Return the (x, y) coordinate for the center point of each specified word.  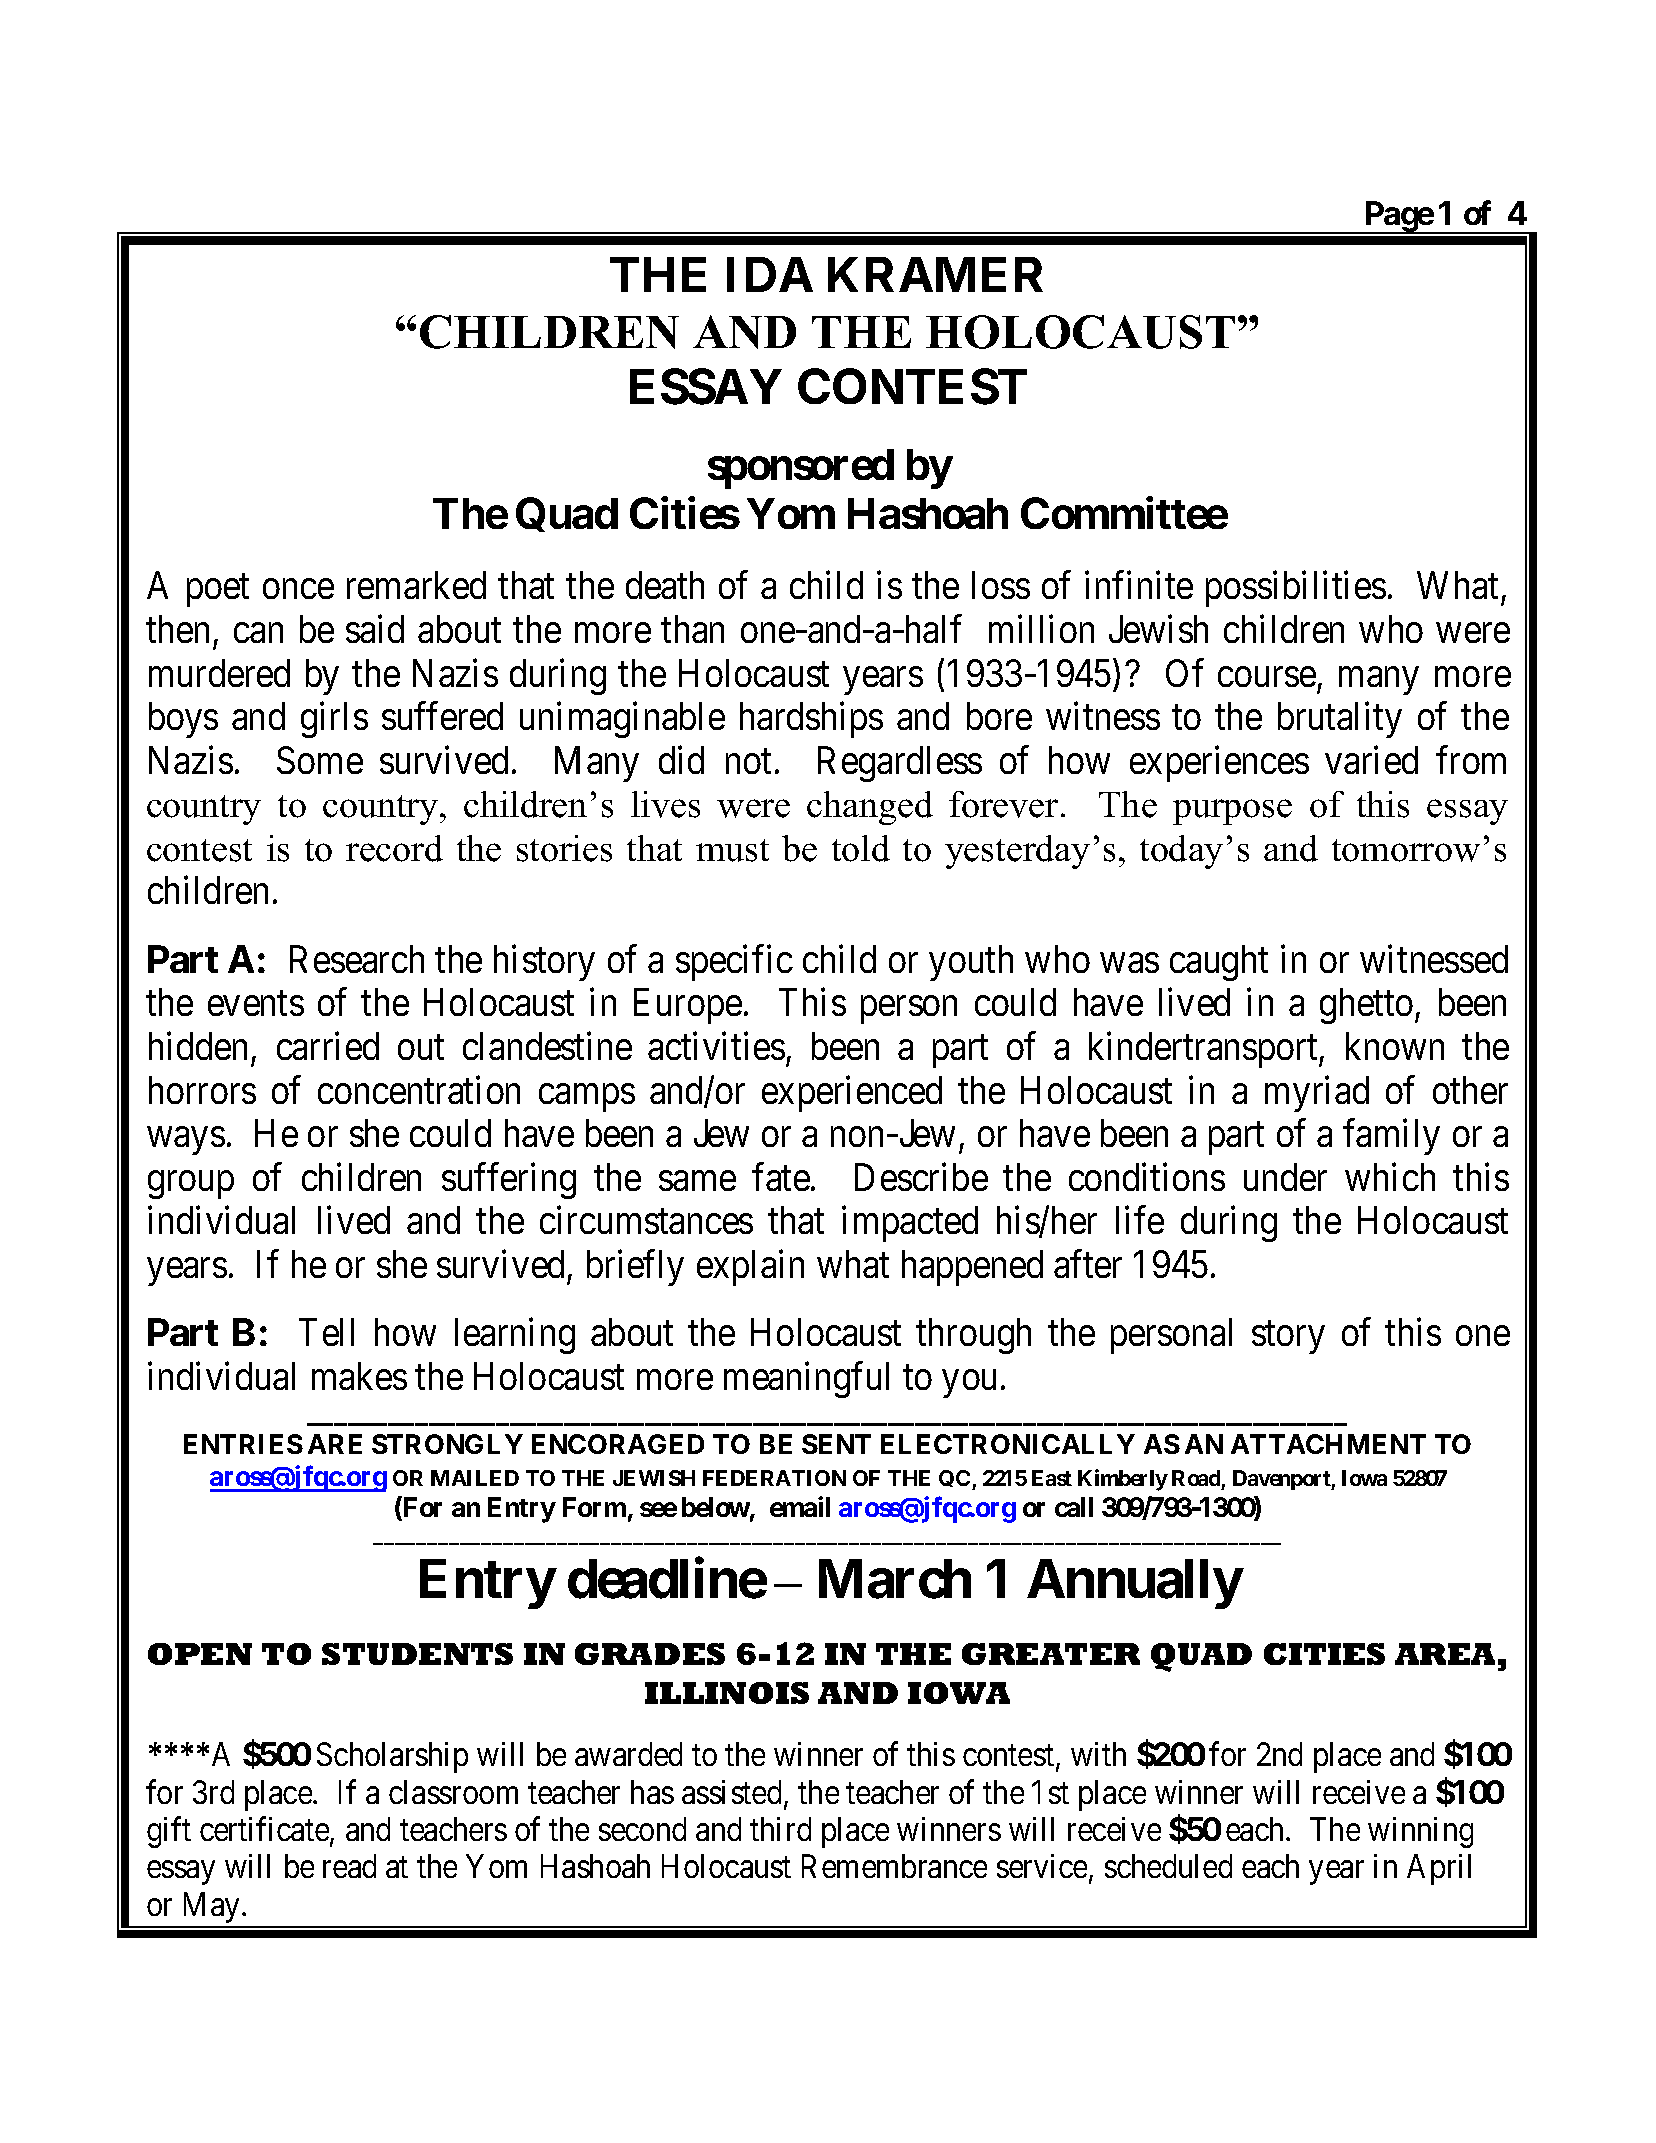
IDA (770, 274)
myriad (1317, 1094)
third (780, 1829)
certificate (265, 1830)
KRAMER (935, 274)
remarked (416, 585)
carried (328, 1046)
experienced (852, 1094)
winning (1420, 1832)
